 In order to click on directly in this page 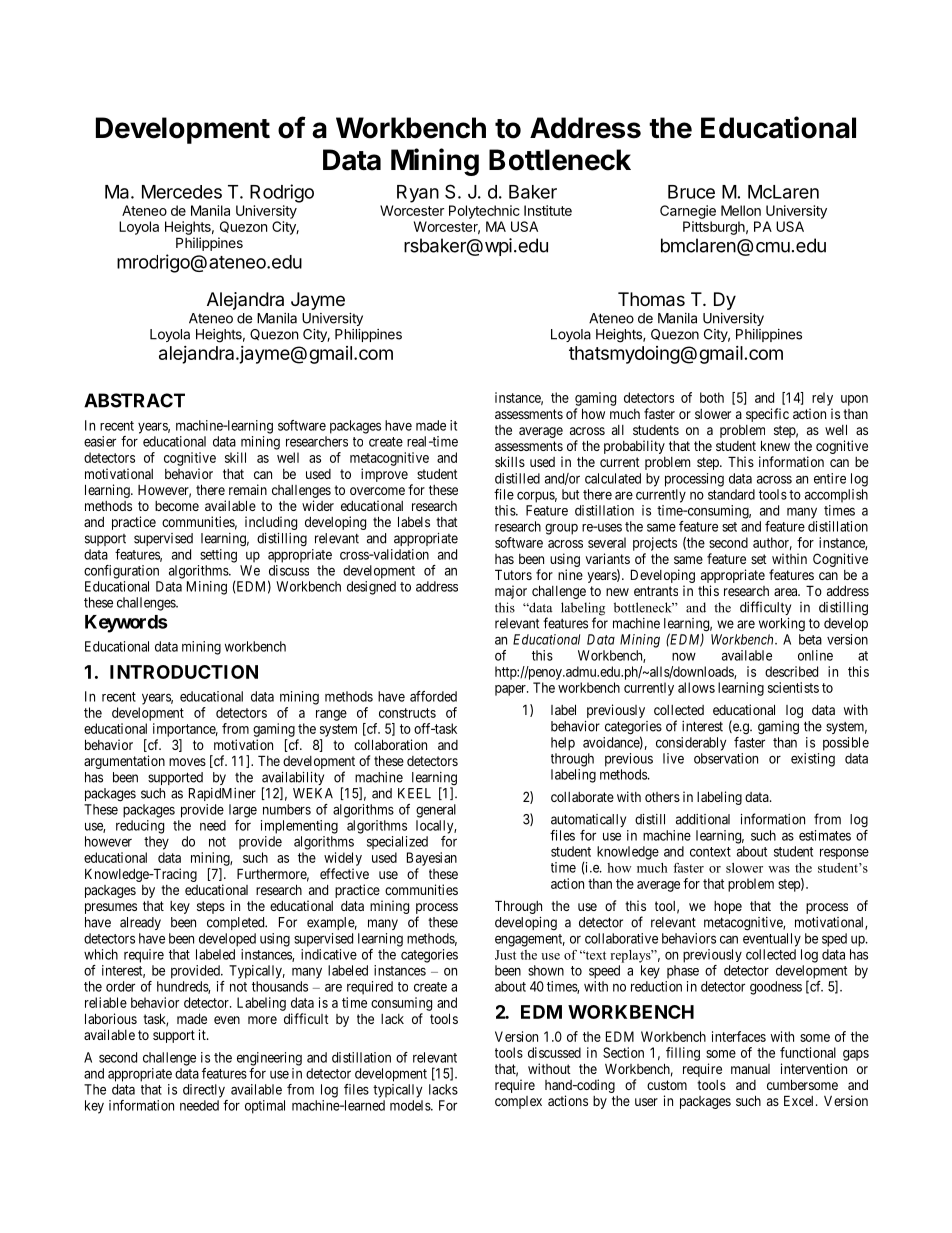, I will do `click(204, 1091)`.
